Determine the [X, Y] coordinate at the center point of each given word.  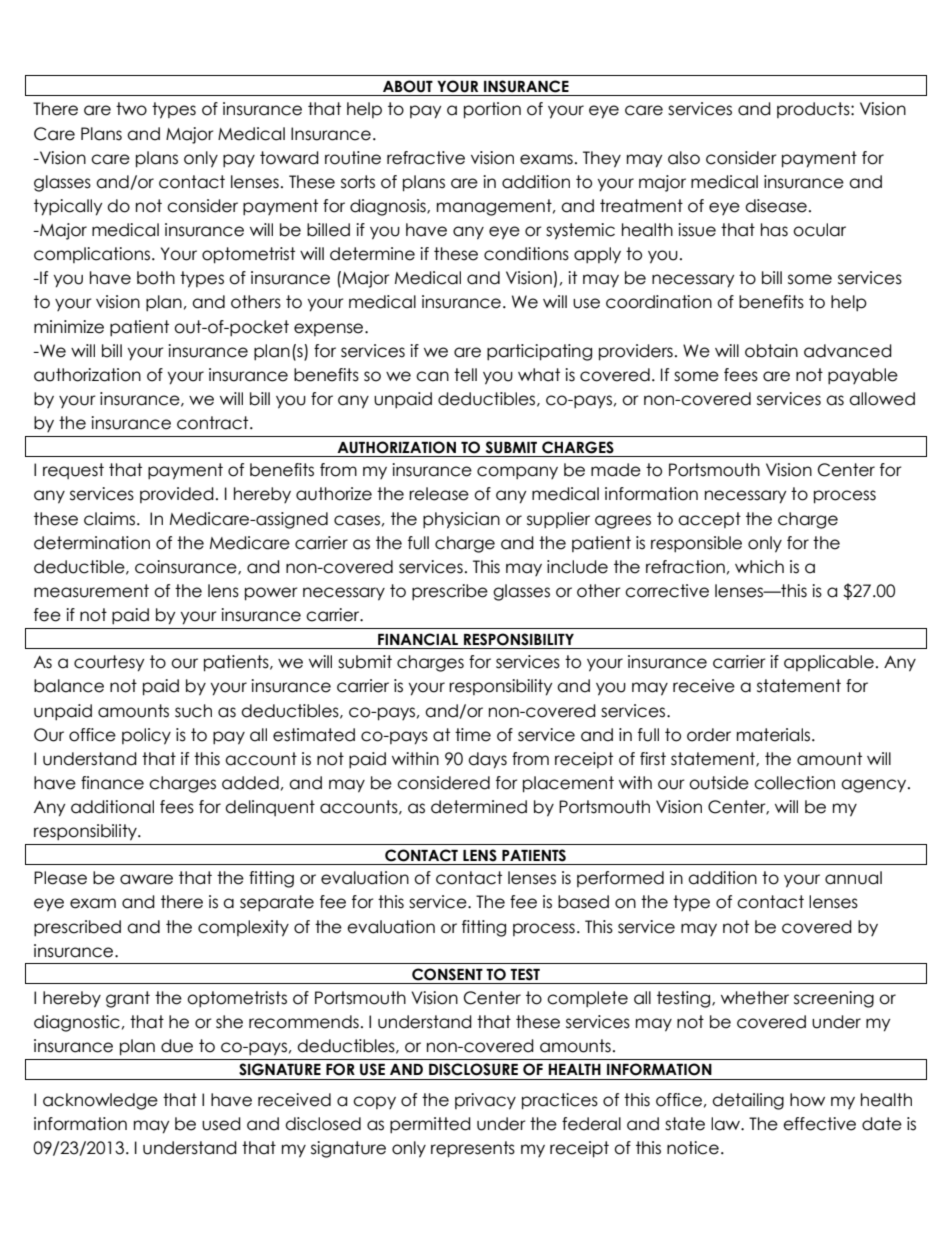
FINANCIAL [418, 639]
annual [853, 878]
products [814, 110]
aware [146, 879]
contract [214, 423]
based [583, 902]
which [759, 567]
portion [492, 110]
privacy [485, 1101]
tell [465, 375]
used [221, 1124]
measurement [91, 591]
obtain [771, 351]
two [131, 109]
